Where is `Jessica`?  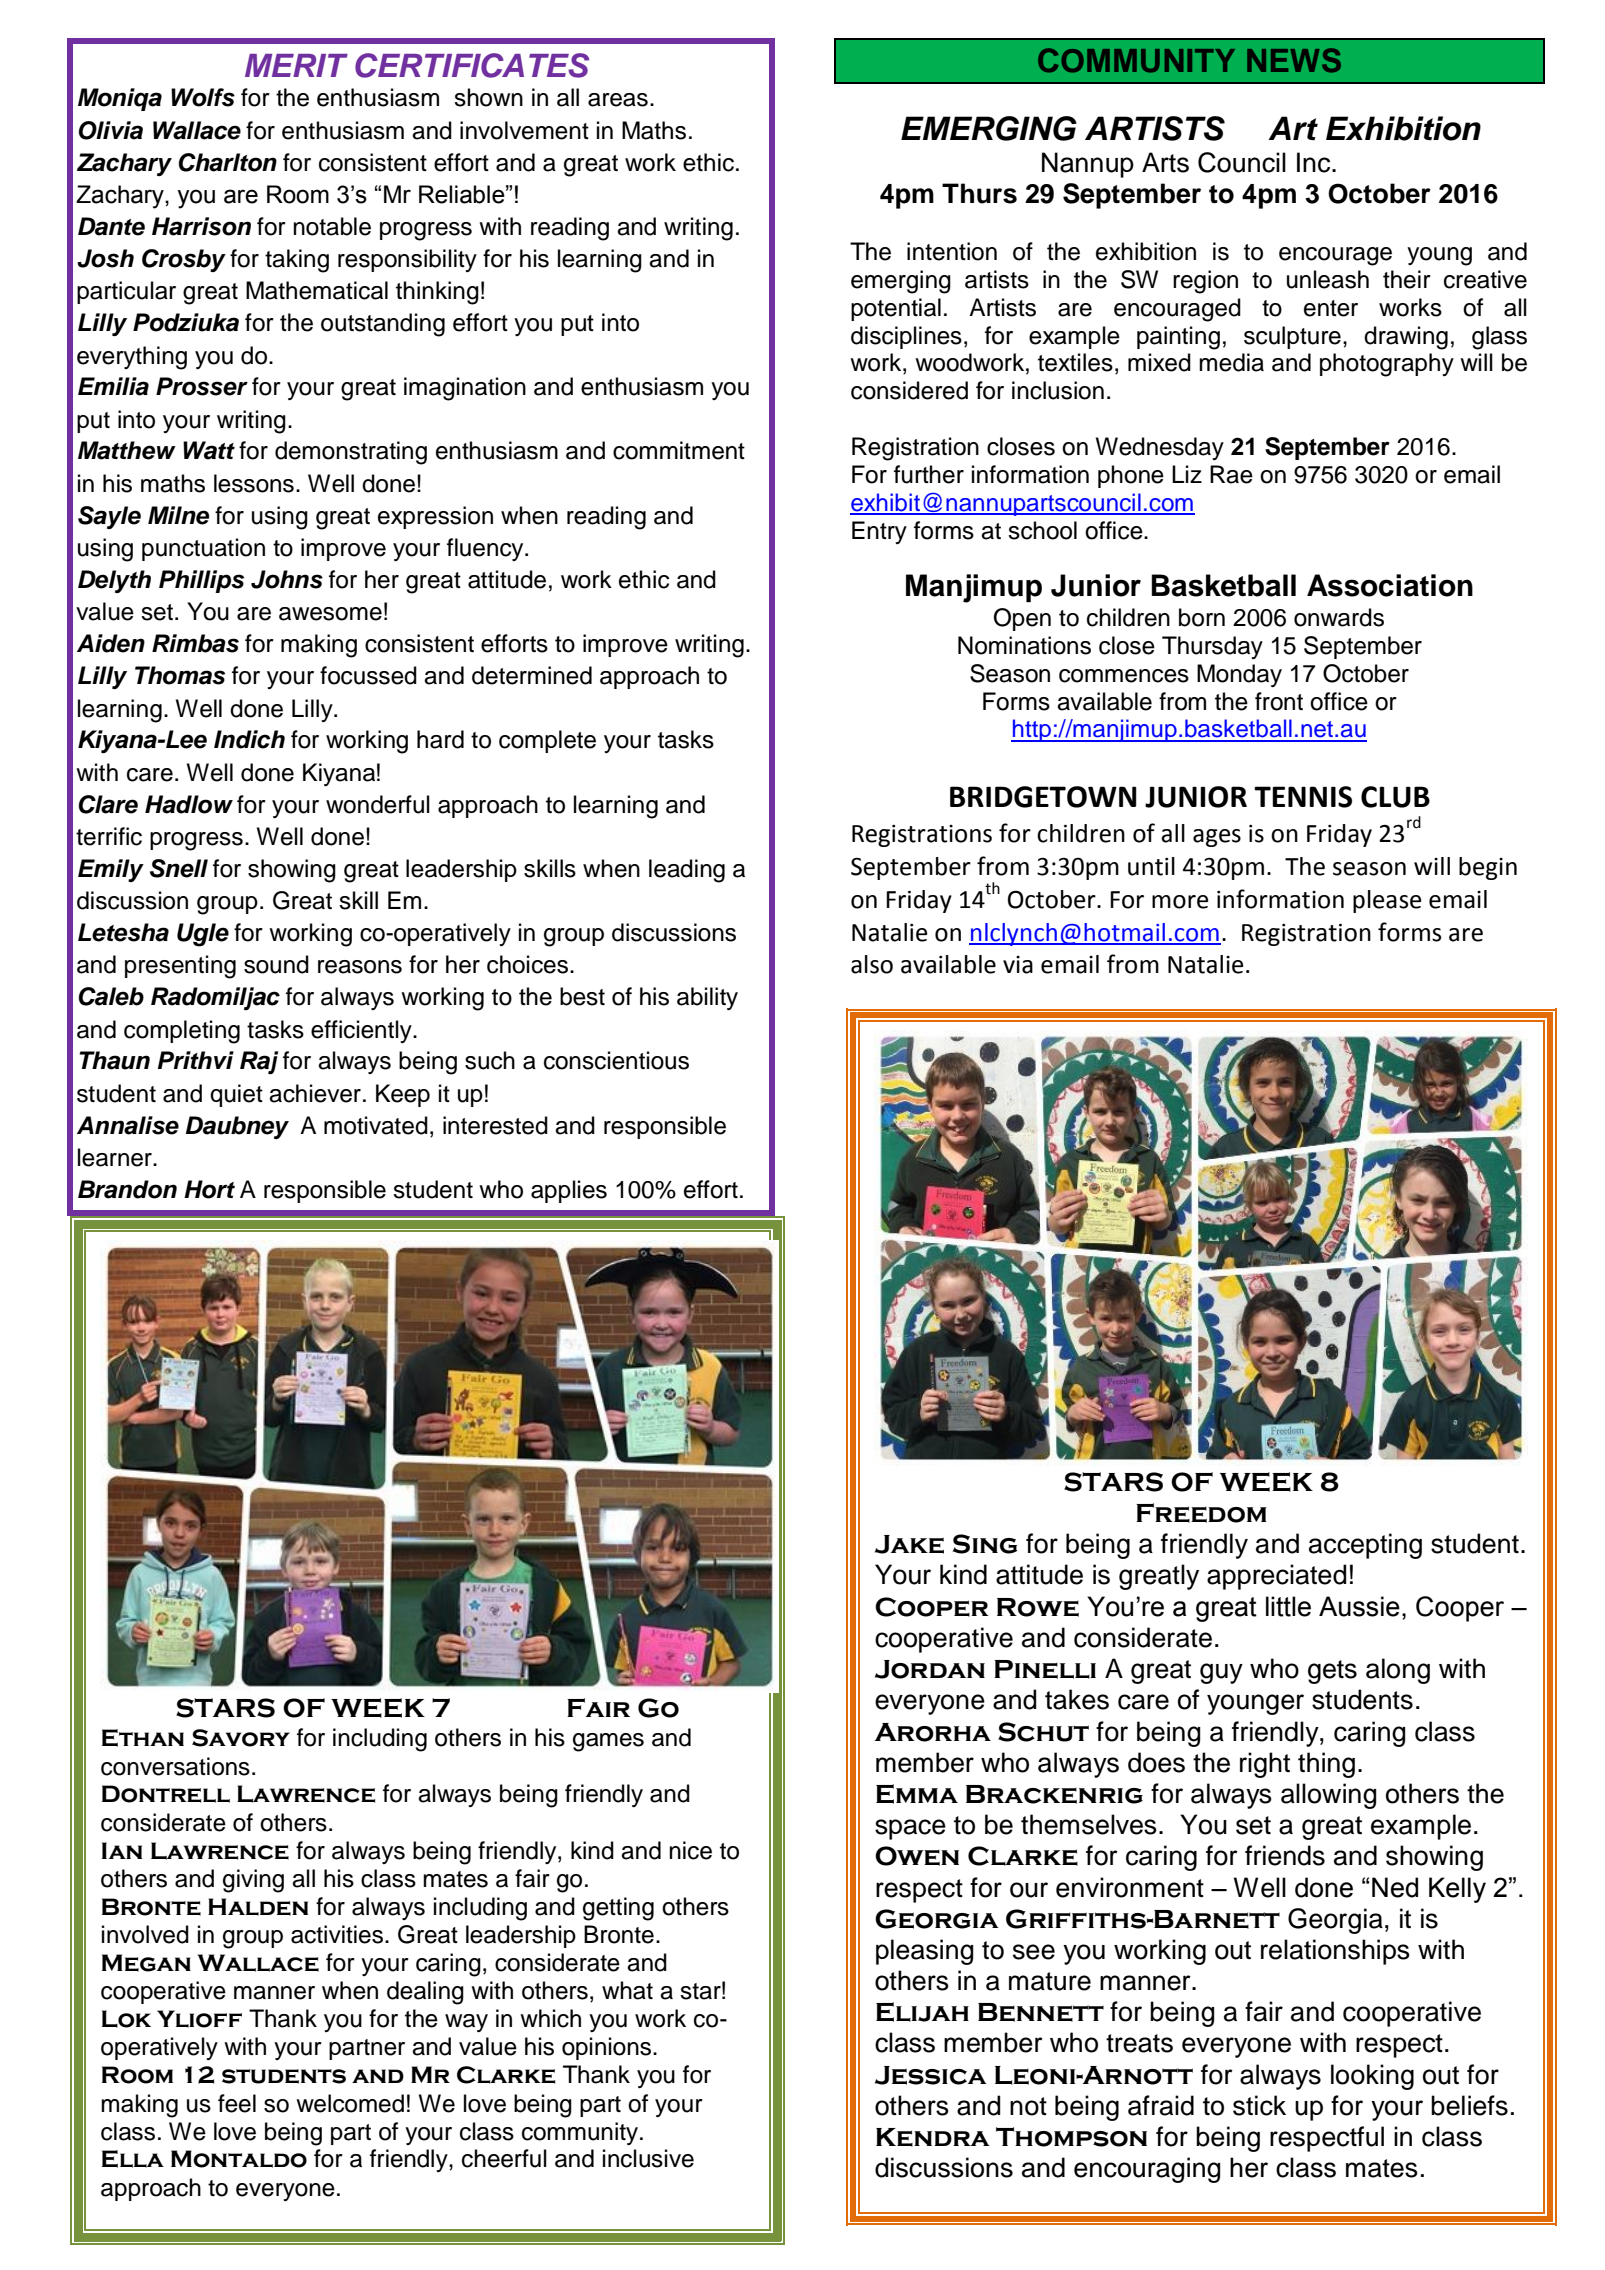 Jessica is located at coordinates (931, 2075).
